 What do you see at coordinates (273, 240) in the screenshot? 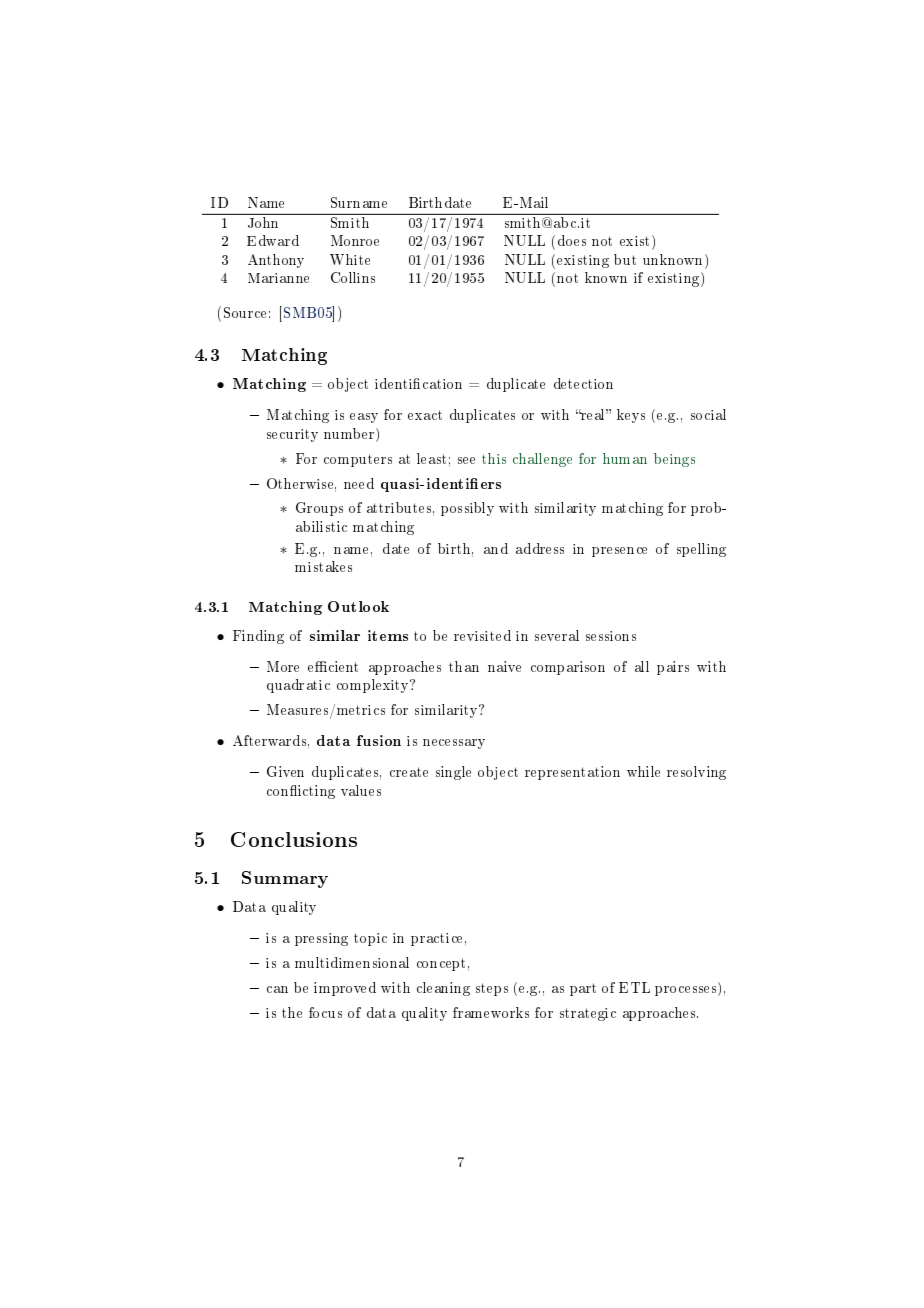
I see `Edward` at bounding box center [273, 240].
